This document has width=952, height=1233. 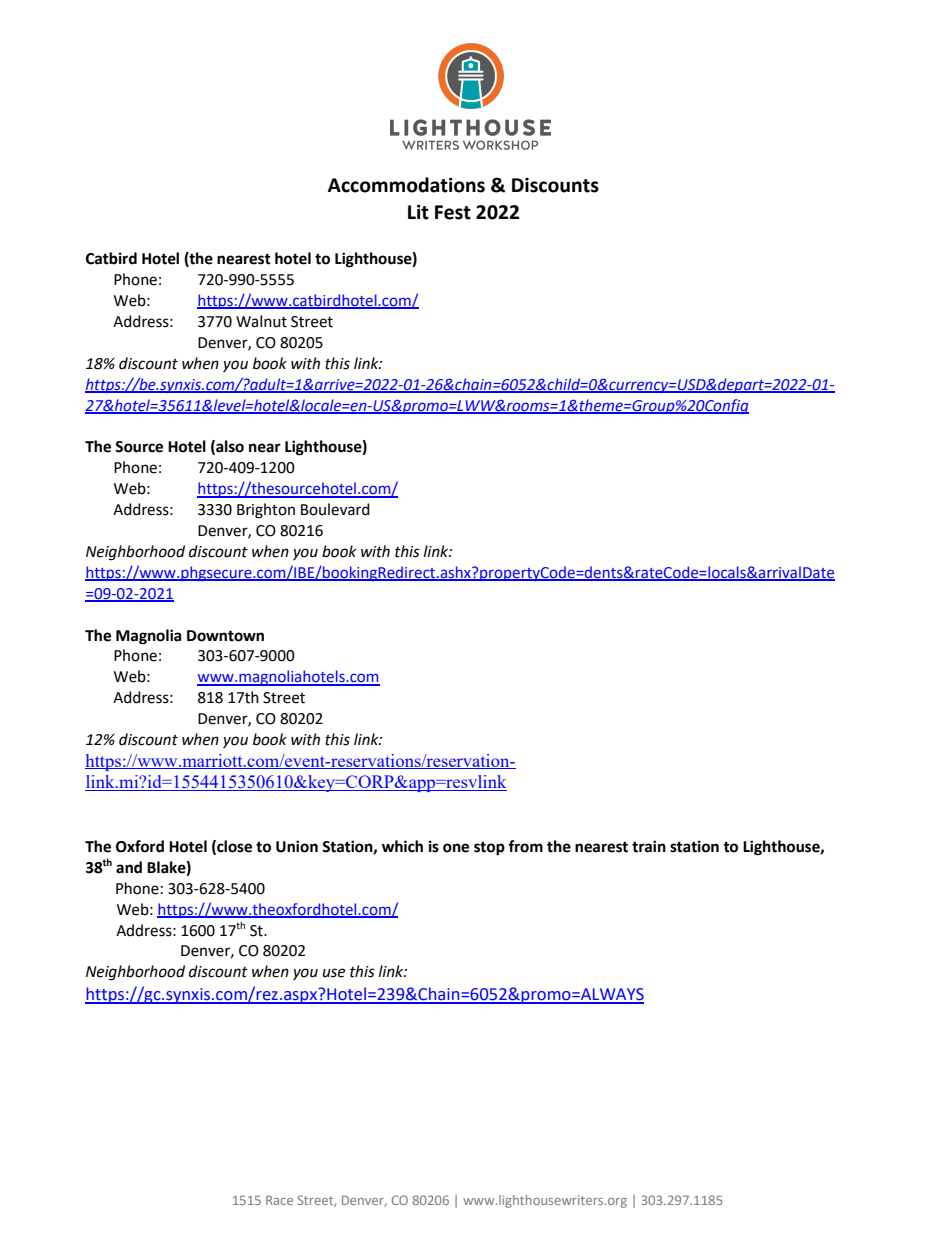 I want to click on from, so click(x=525, y=846).
